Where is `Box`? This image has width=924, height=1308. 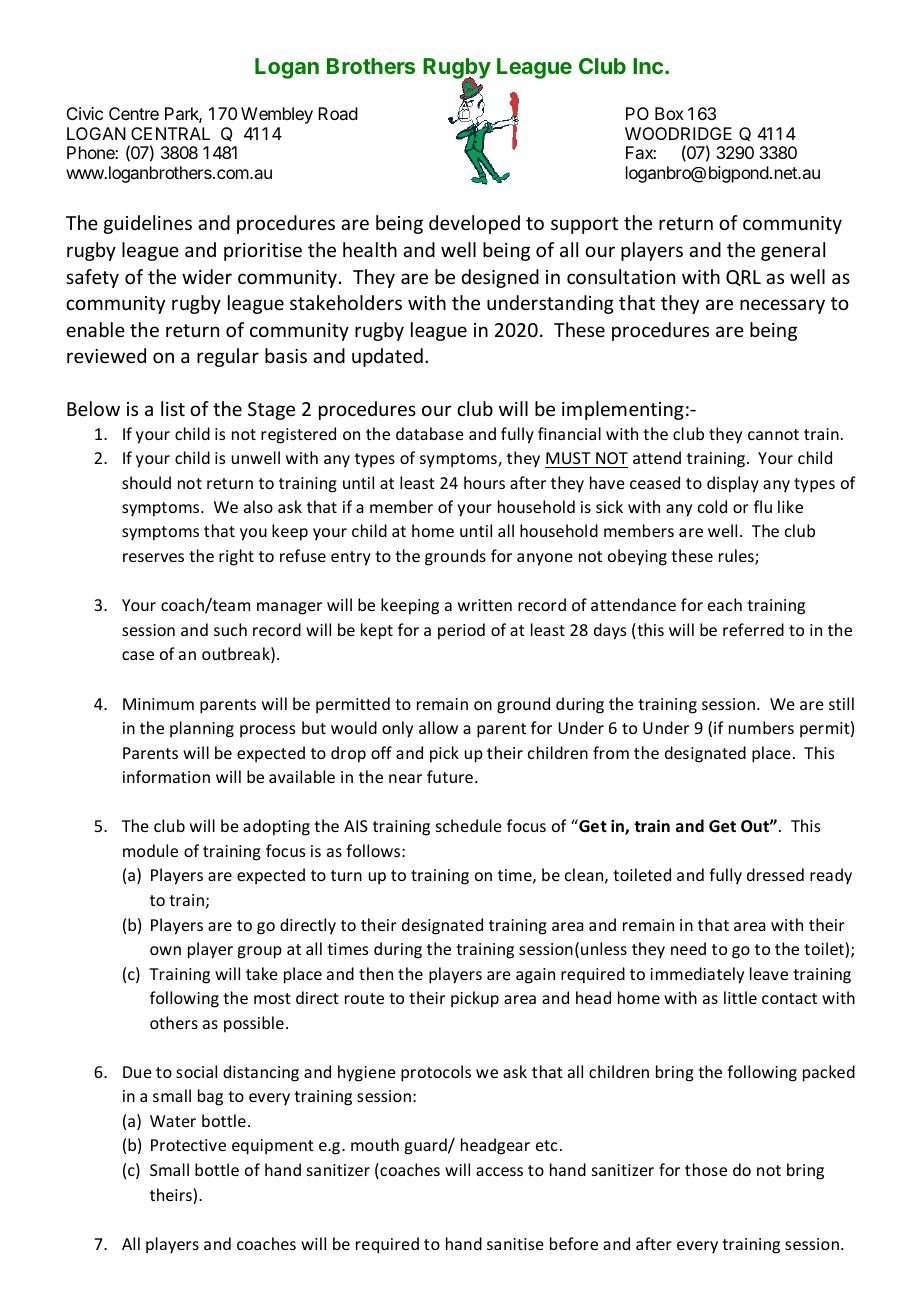 Box is located at coordinates (669, 113).
